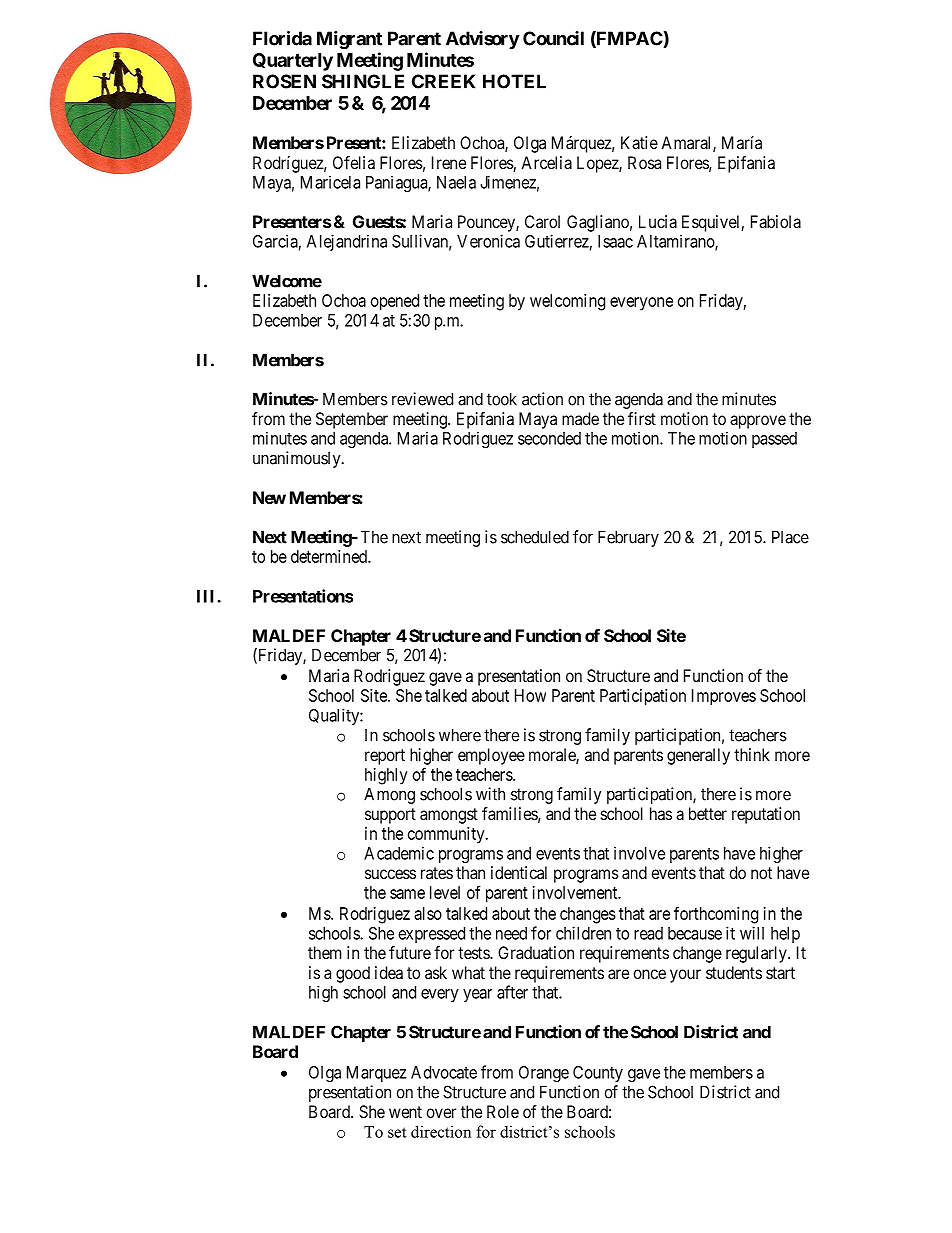 This screenshot has width=952, height=1233. What do you see at coordinates (503, 1111) in the screenshot?
I see `Role` at bounding box center [503, 1111].
